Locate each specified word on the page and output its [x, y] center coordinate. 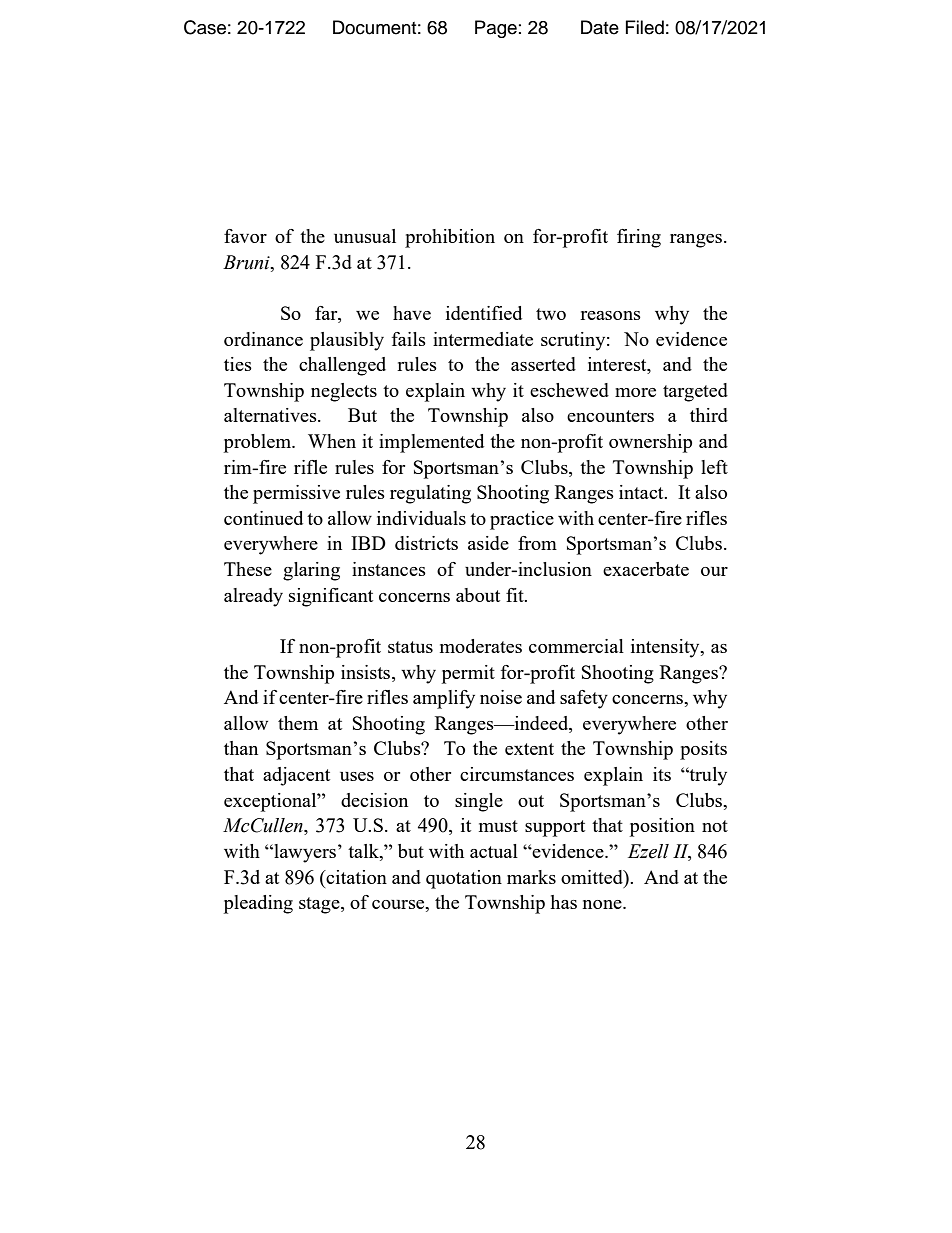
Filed [645, 27]
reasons [610, 315]
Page [496, 29]
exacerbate [646, 569]
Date [600, 27]
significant [331, 597]
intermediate [483, 339]
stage [320, 905]
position [662, 827]
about [478, 595]
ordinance [263, 339]
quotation [464, 879]
